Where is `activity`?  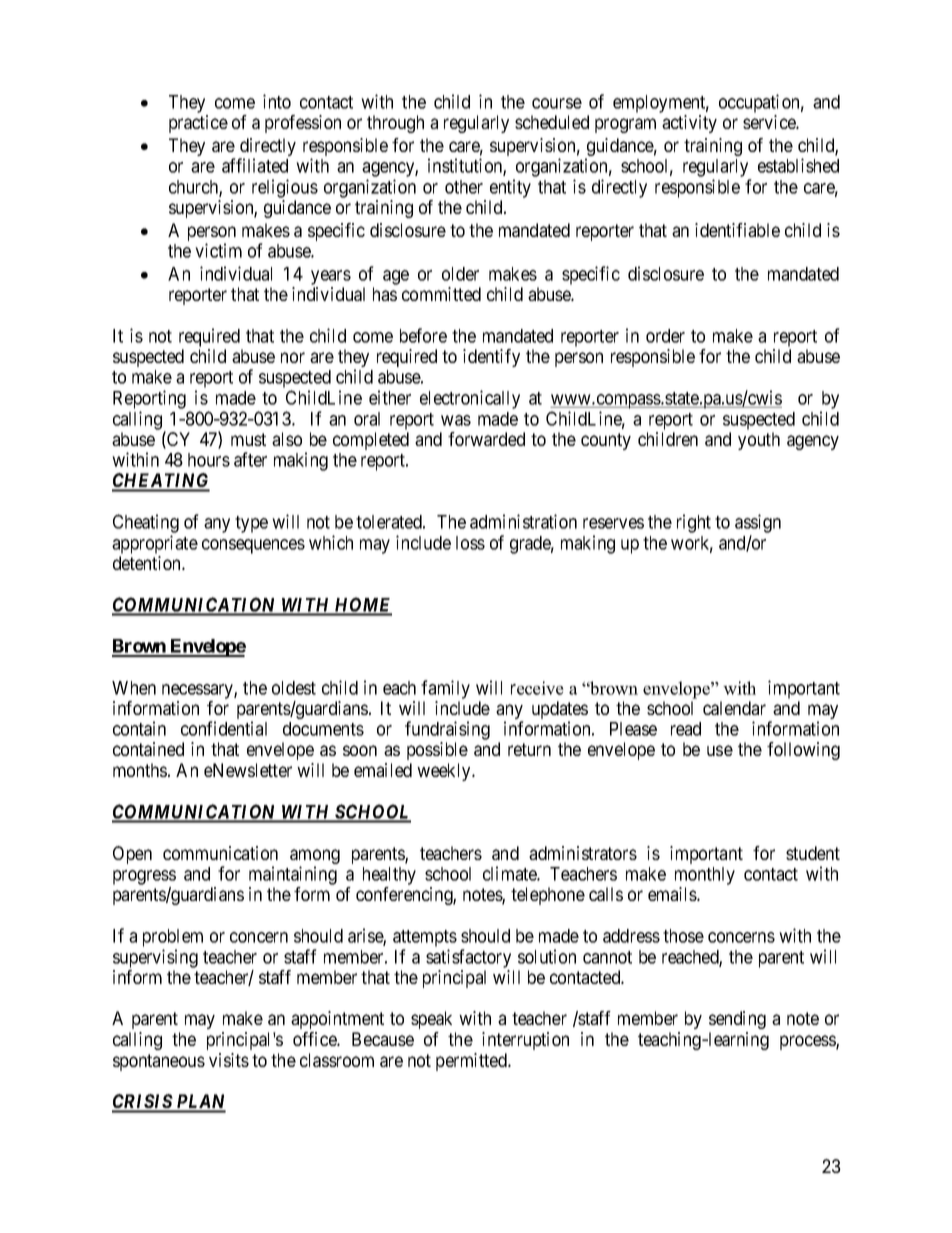 activity is located at coordinates (689, 124).
